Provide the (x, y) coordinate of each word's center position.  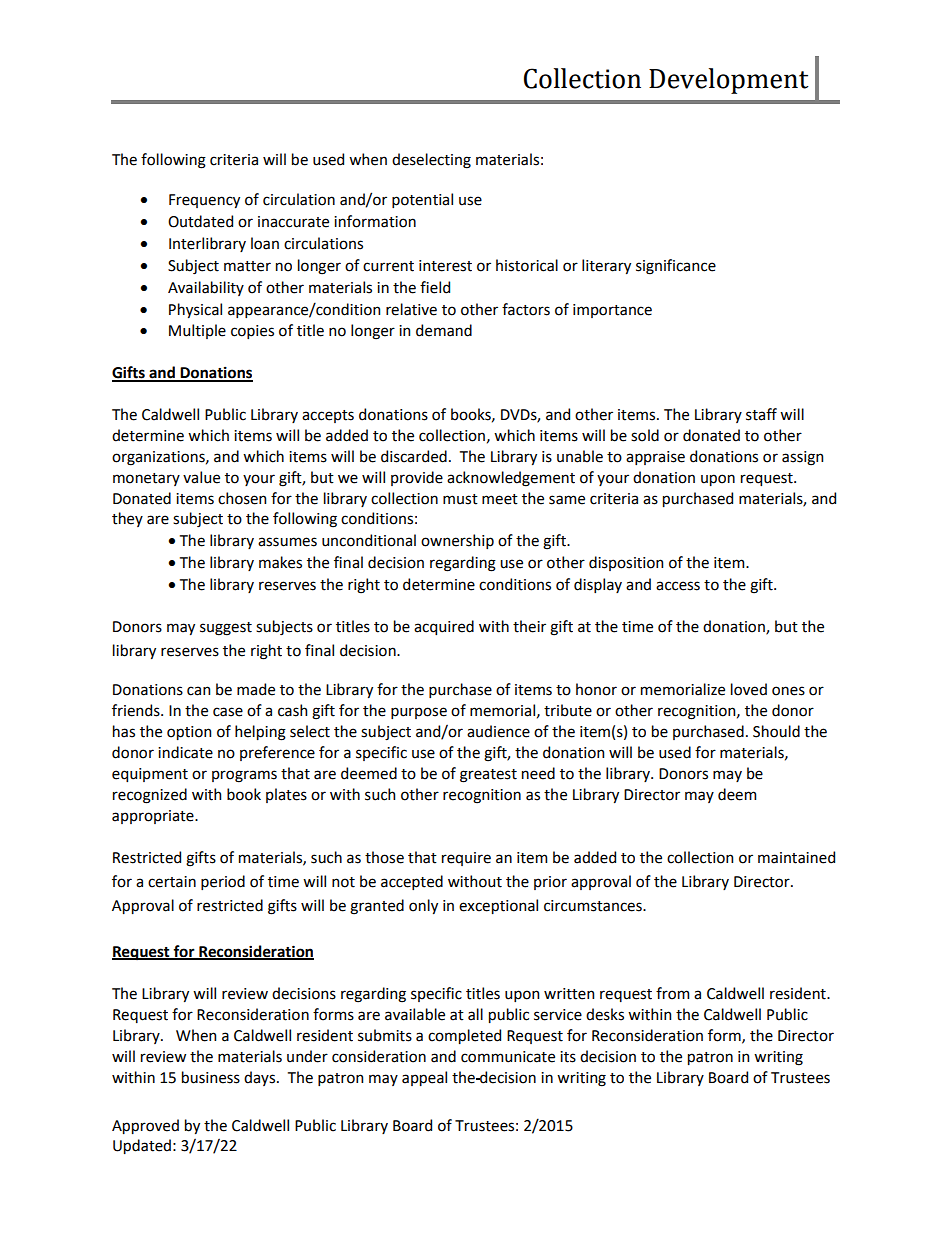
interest (445, 266)
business (211, 1077)
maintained (796, 857)
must (460, 499)
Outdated (200, 221)
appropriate (154, 817)
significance (676, 267)
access (678, 586)
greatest (488, 776)
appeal (424, 1078)
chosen (242, 498)
